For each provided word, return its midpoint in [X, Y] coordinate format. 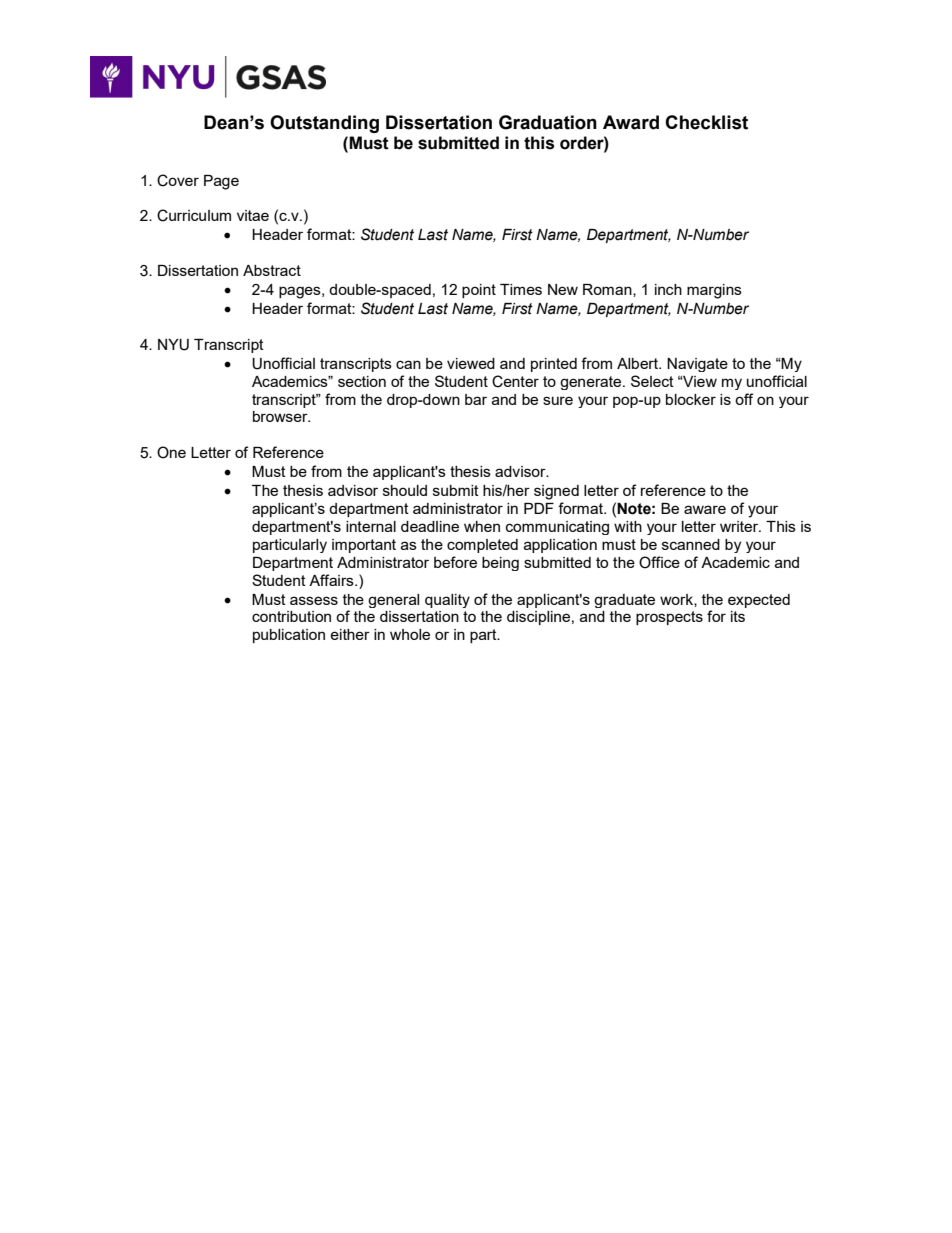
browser [281, 416]
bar [476, 399]
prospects [669, 618]
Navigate [697, 365]
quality [447, 601]
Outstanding [324, 124]
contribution [291, 616]
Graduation [548, 122]
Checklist [706, 122]
